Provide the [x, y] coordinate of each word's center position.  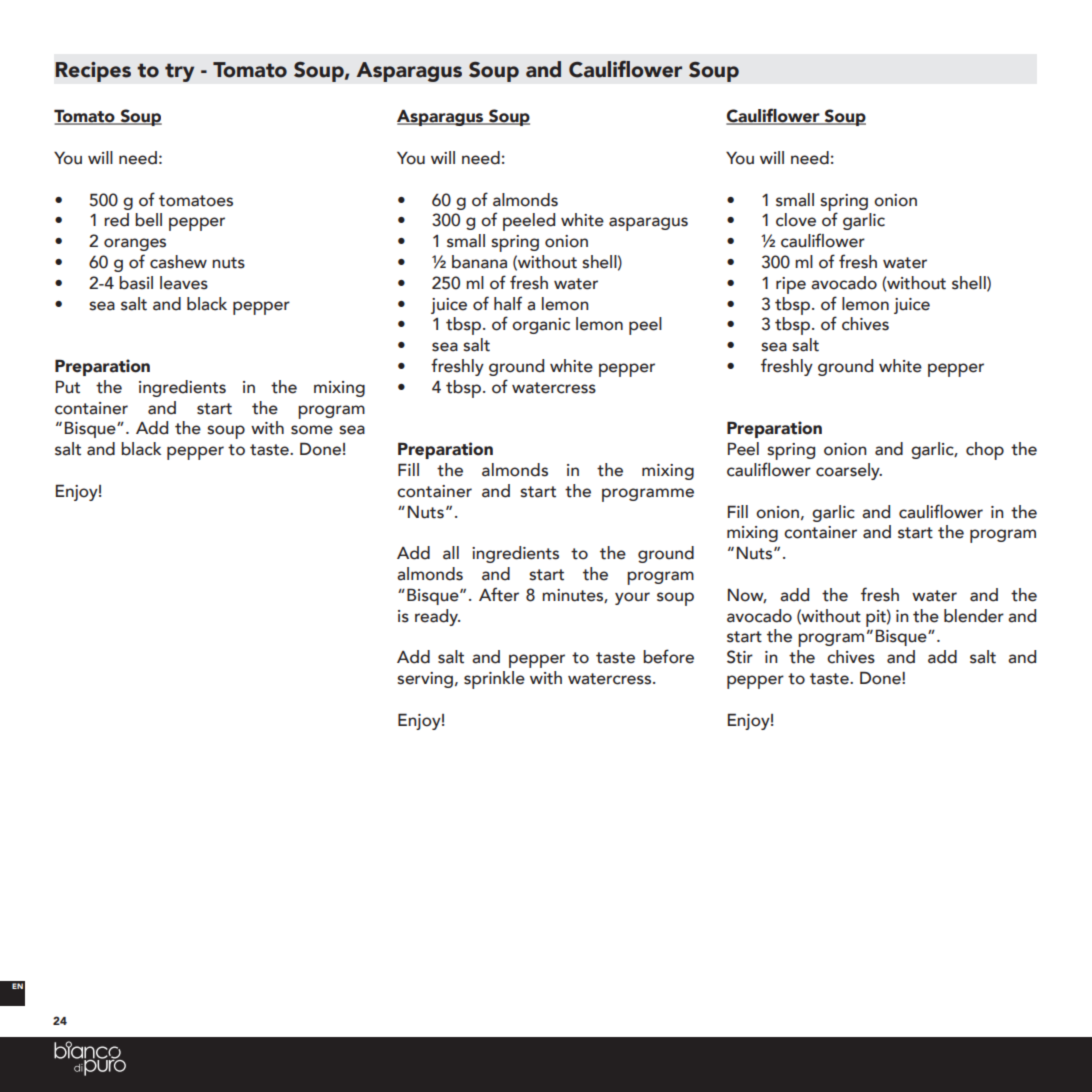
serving [425, 680]
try [180, 72]
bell [148, 220]
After [499, 594]
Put [68, 387]
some [312, 430]
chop [985, 451]
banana [479, 262]
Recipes [93, 71]
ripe [791, 285]
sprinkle [494, 680]
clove [796, 220]
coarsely [849, 471]
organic [541, 326]
